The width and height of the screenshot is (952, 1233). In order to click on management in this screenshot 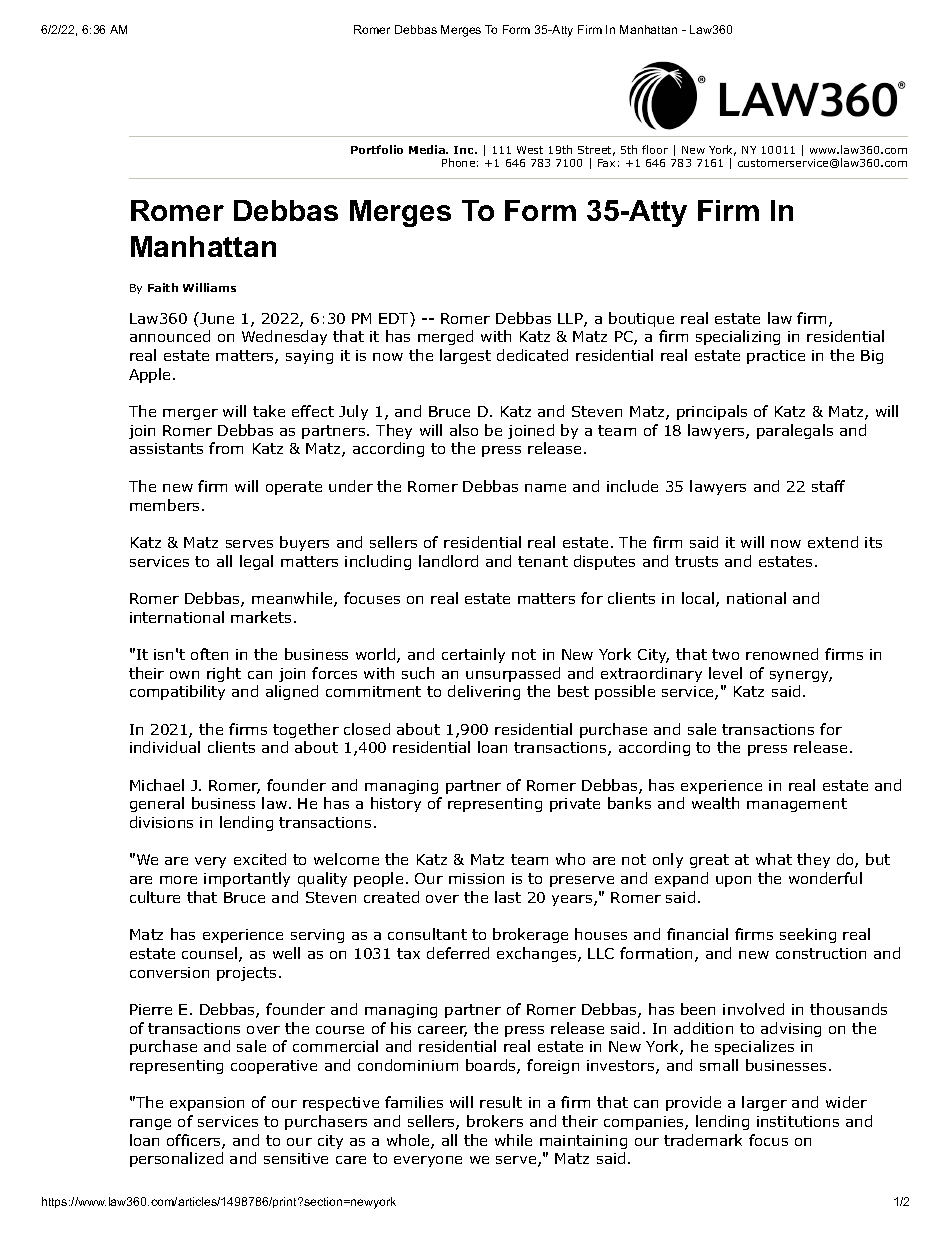, I will do `click(797, 805)`.
